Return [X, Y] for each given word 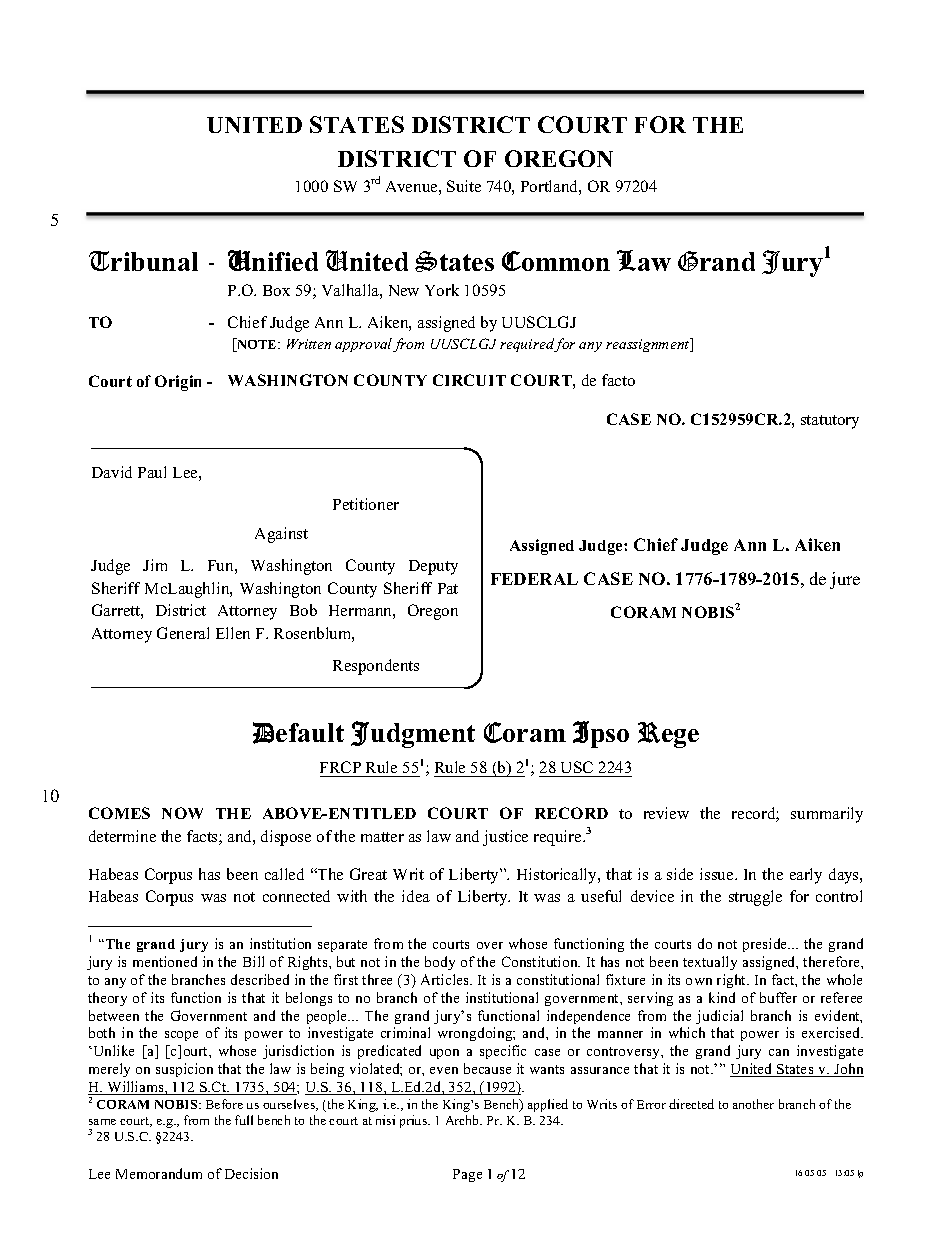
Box [276, 290]
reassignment [649, 345]
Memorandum [159, 1173]
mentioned [165, 961]
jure [845, 580]
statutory [830, 422]
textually [710, 963]
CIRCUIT [469, 380]
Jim [155, 565]
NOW [182, 813]
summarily [827, 815]
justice [505, 838]
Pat [448, 588]
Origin [178, 383]
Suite [464, 186]
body [440, 963]
